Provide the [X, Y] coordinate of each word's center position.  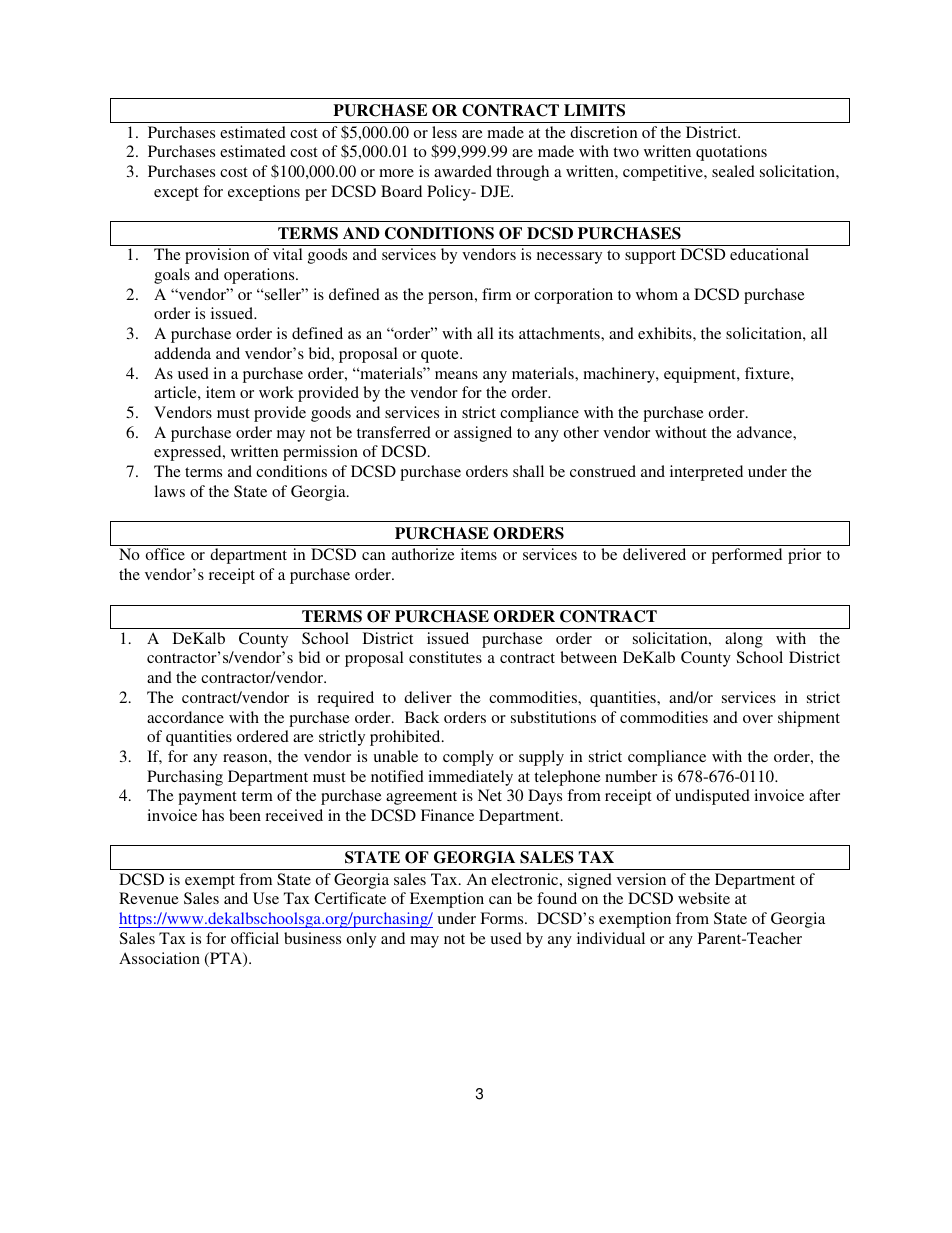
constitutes [445, 657]
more [396, 173]
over [758, 719]
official [255, 938]
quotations [731, 153]
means [456, 375]
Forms [503, 918]
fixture [768, 373]
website [704, 898]
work [276, 392]
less [444, 132]
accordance [185, 717]
